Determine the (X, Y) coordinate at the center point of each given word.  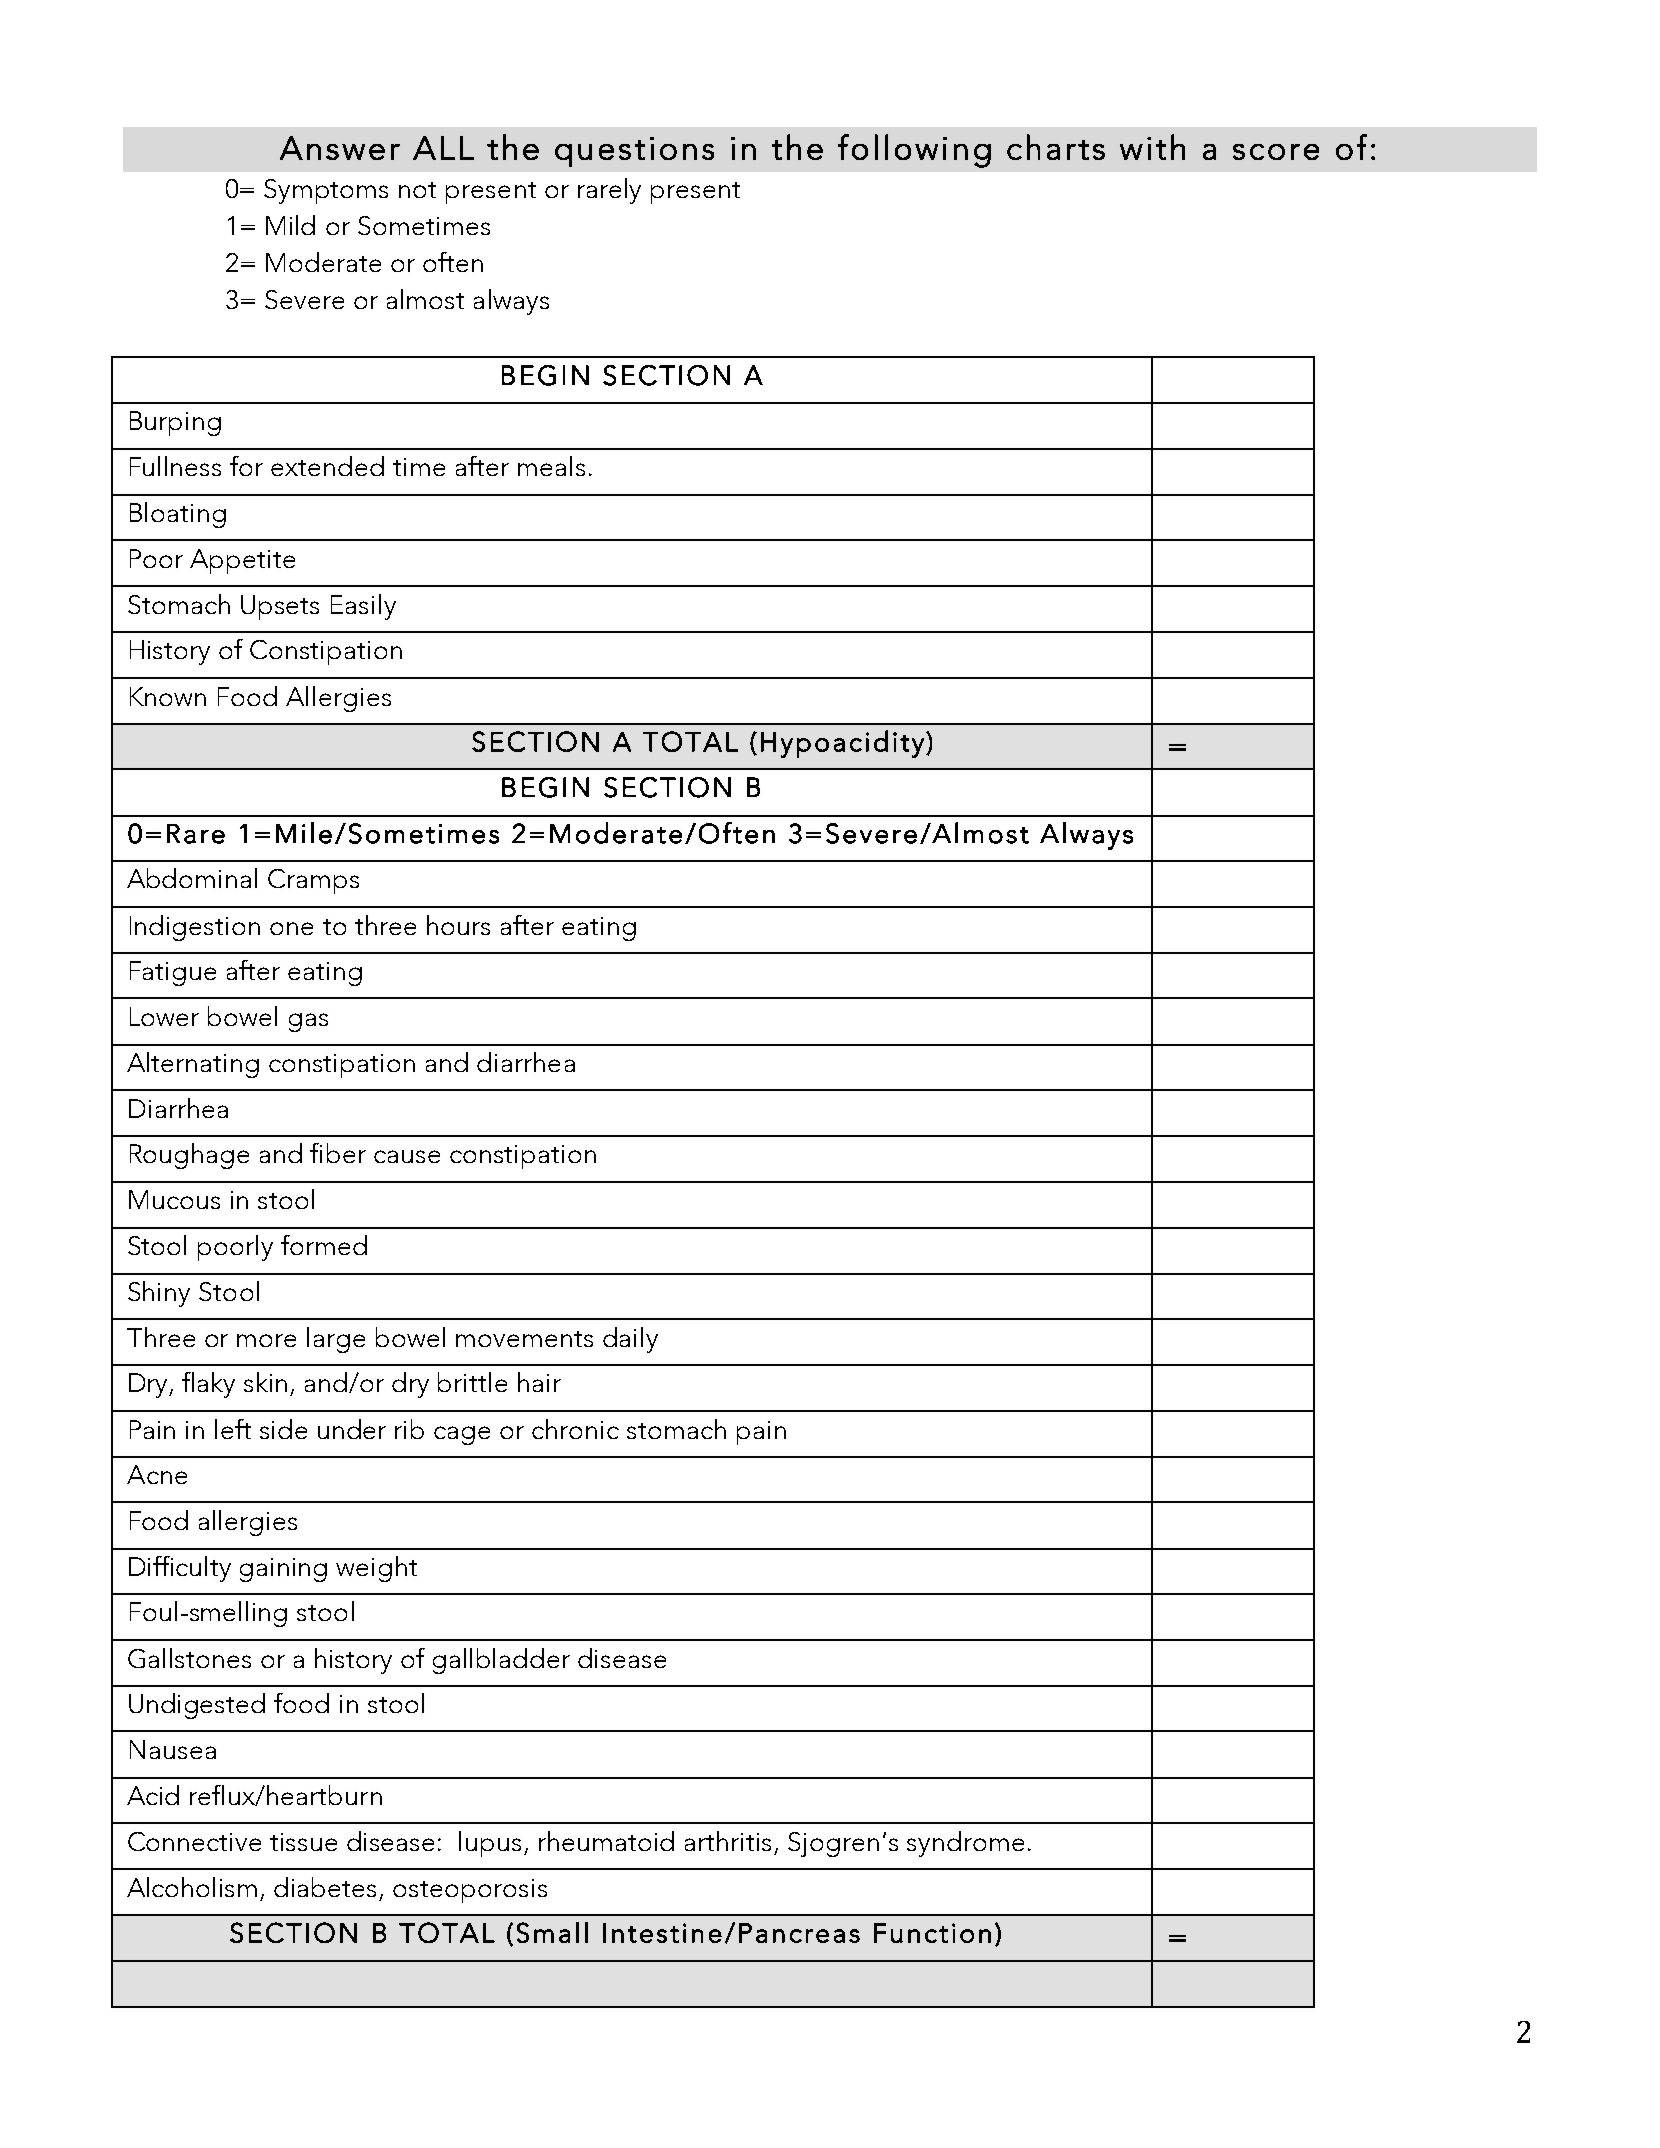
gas (308, 1022)
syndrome (965, 1844)
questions (634, 152)
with (1152, 147)
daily (630, 1340)
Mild (290, 225)
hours (458, 925)
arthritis (728, 1841)
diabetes (325, 1887)
